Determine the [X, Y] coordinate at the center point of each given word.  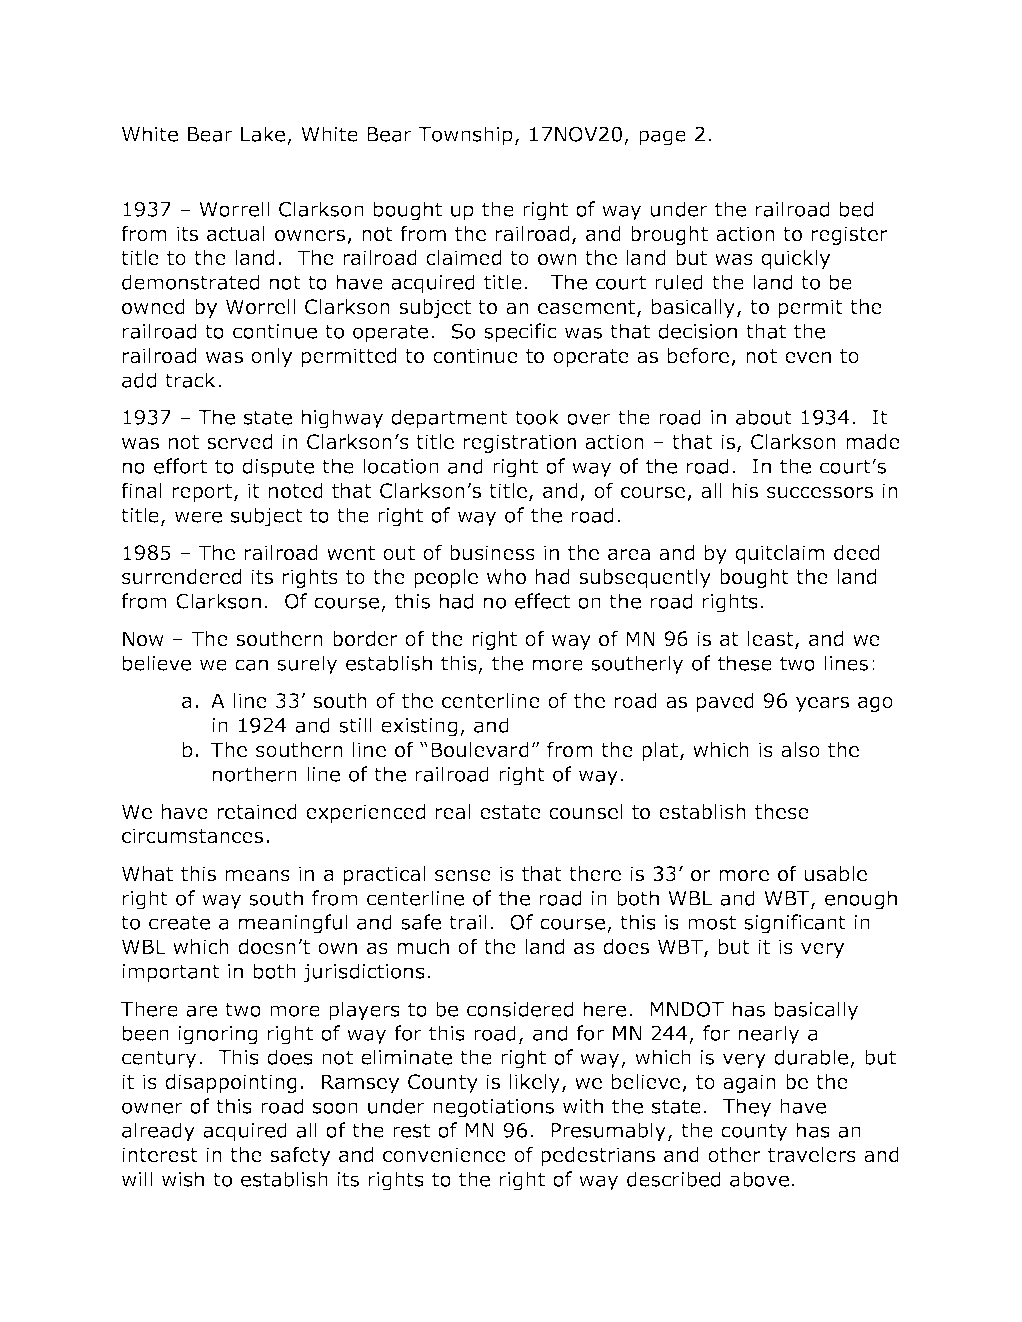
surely [307, 665]
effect [542, 601]
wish [183, 1179]
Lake [263, 134]
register [850, 235]
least [772, 640]
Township [465, 136]
